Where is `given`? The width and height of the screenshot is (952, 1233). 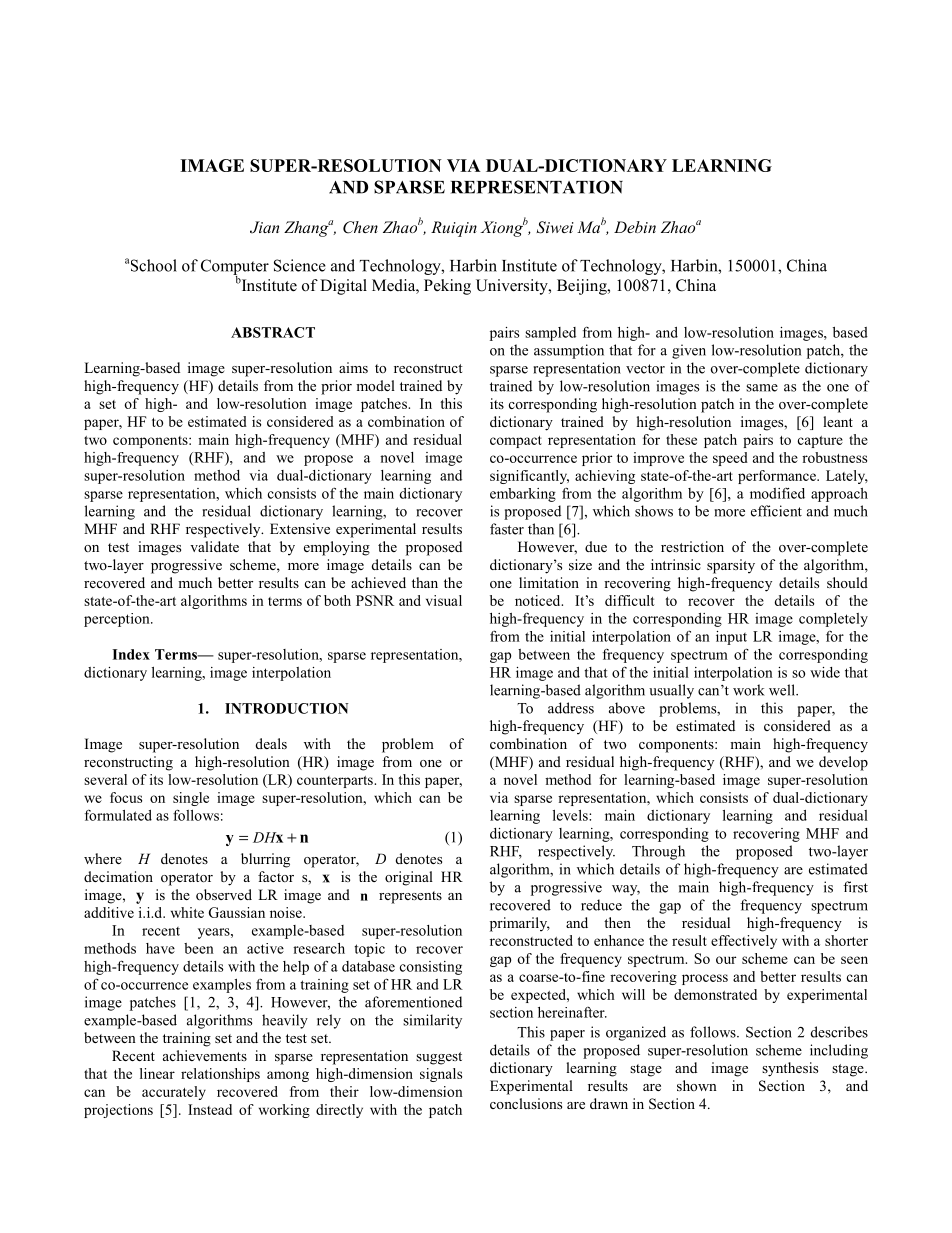
given is located at coordinates (689, 351).
